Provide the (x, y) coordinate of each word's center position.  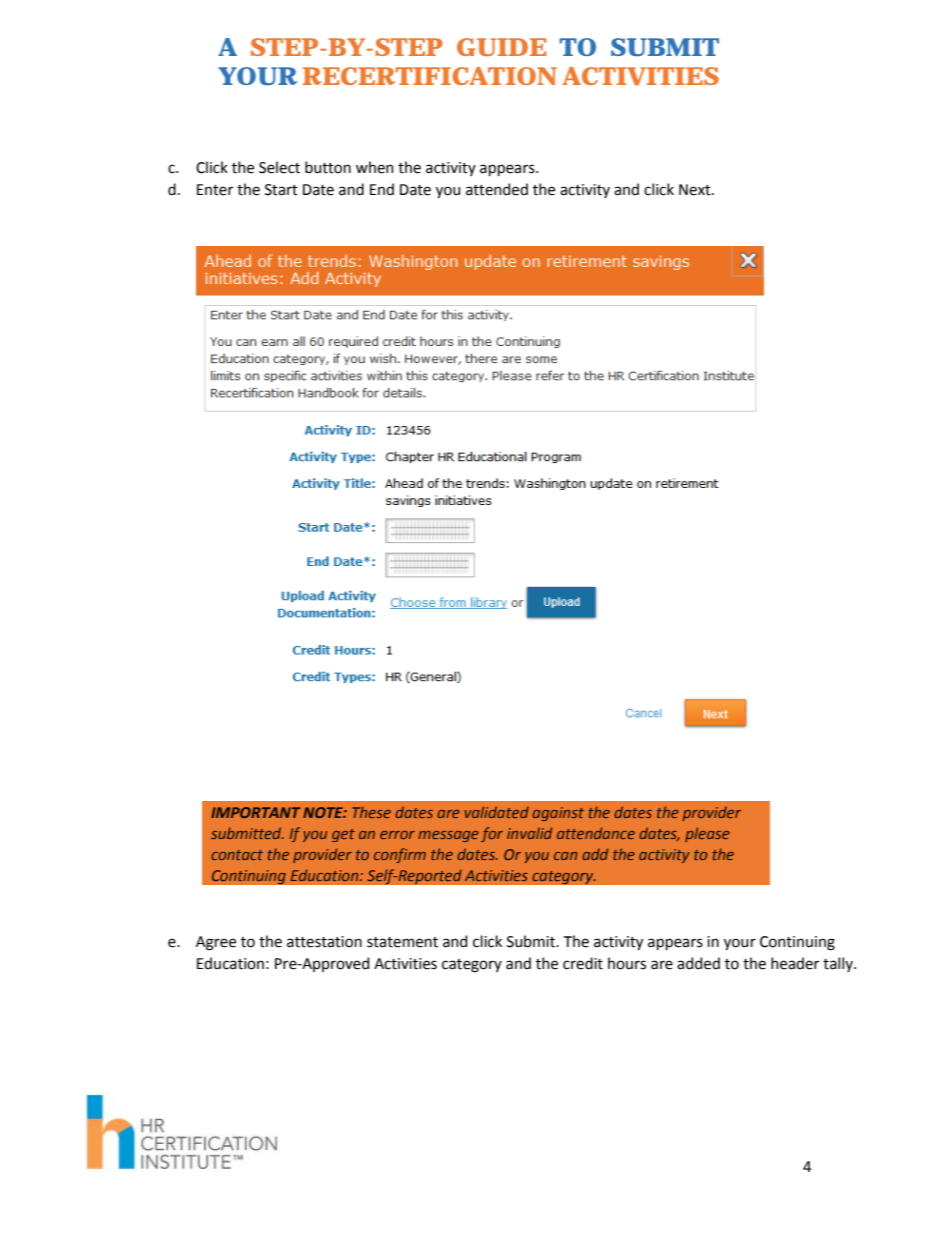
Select (279, 167)
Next (696, 190)
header (795, 963)
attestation (324, 942)
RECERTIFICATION (430, 76)
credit (583, 963)
